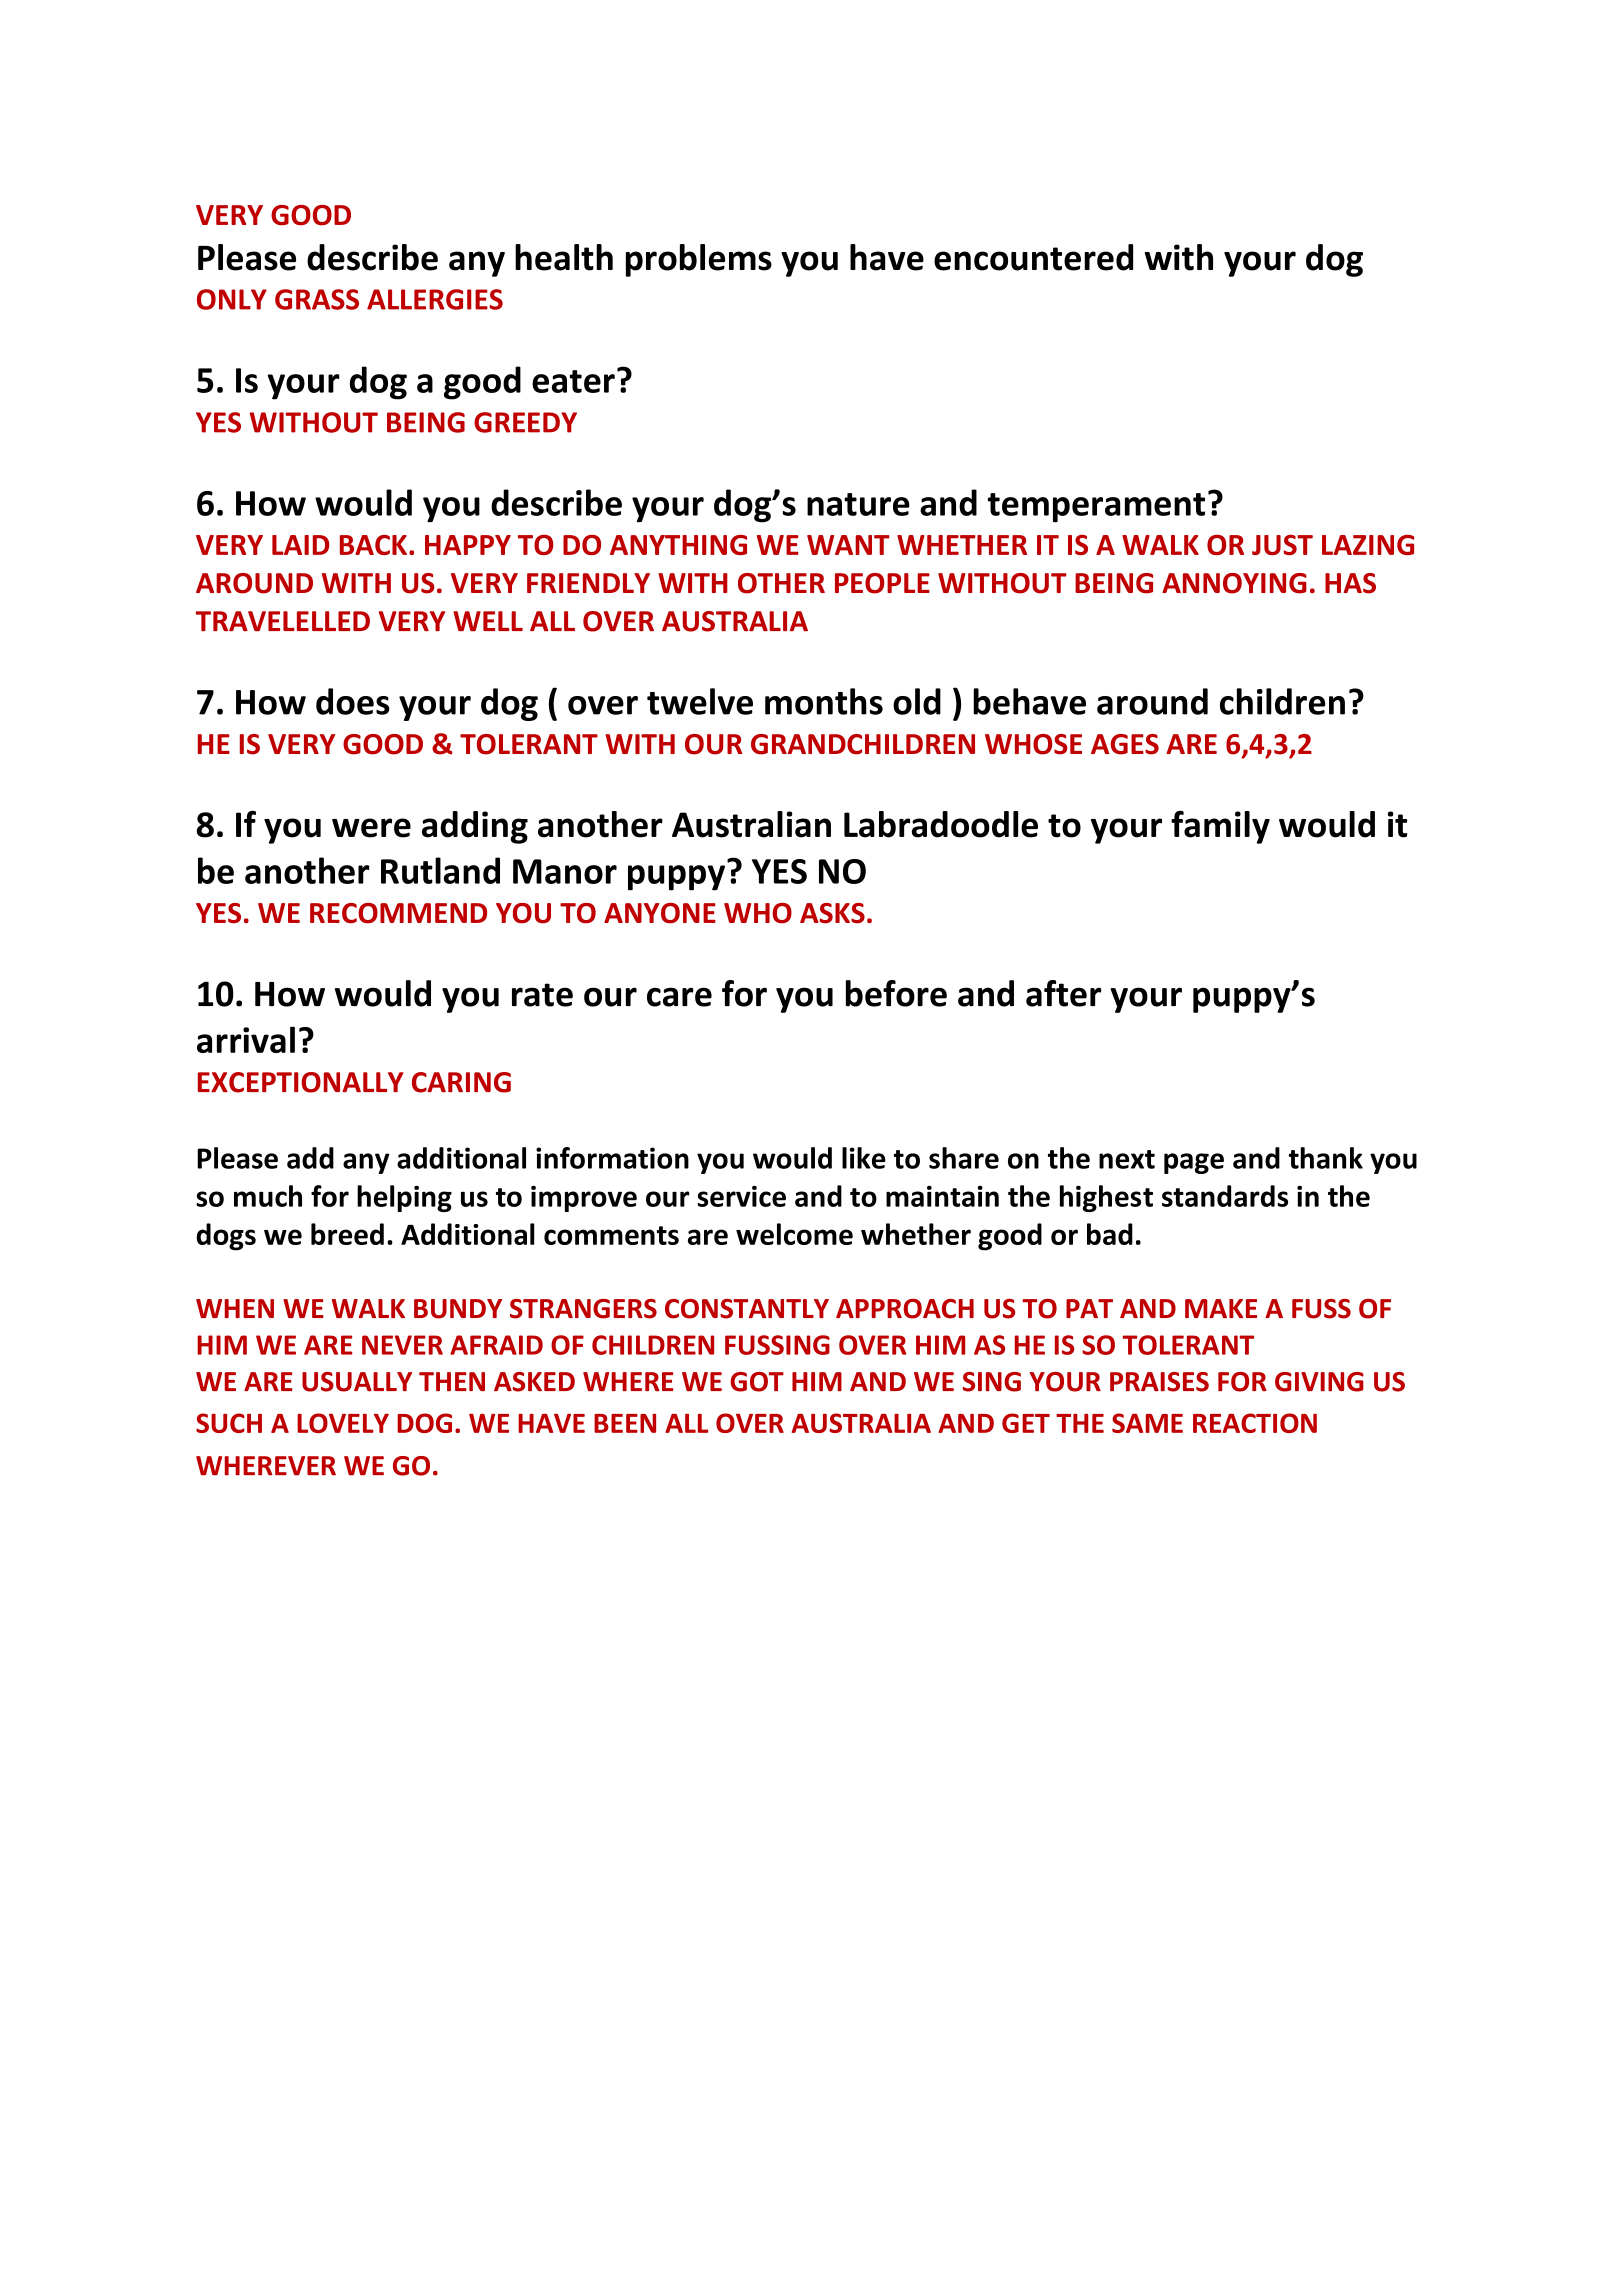  What do you see at coordinates (353, 701) in the image?
I see `does` at bounding box center [353, 701].
